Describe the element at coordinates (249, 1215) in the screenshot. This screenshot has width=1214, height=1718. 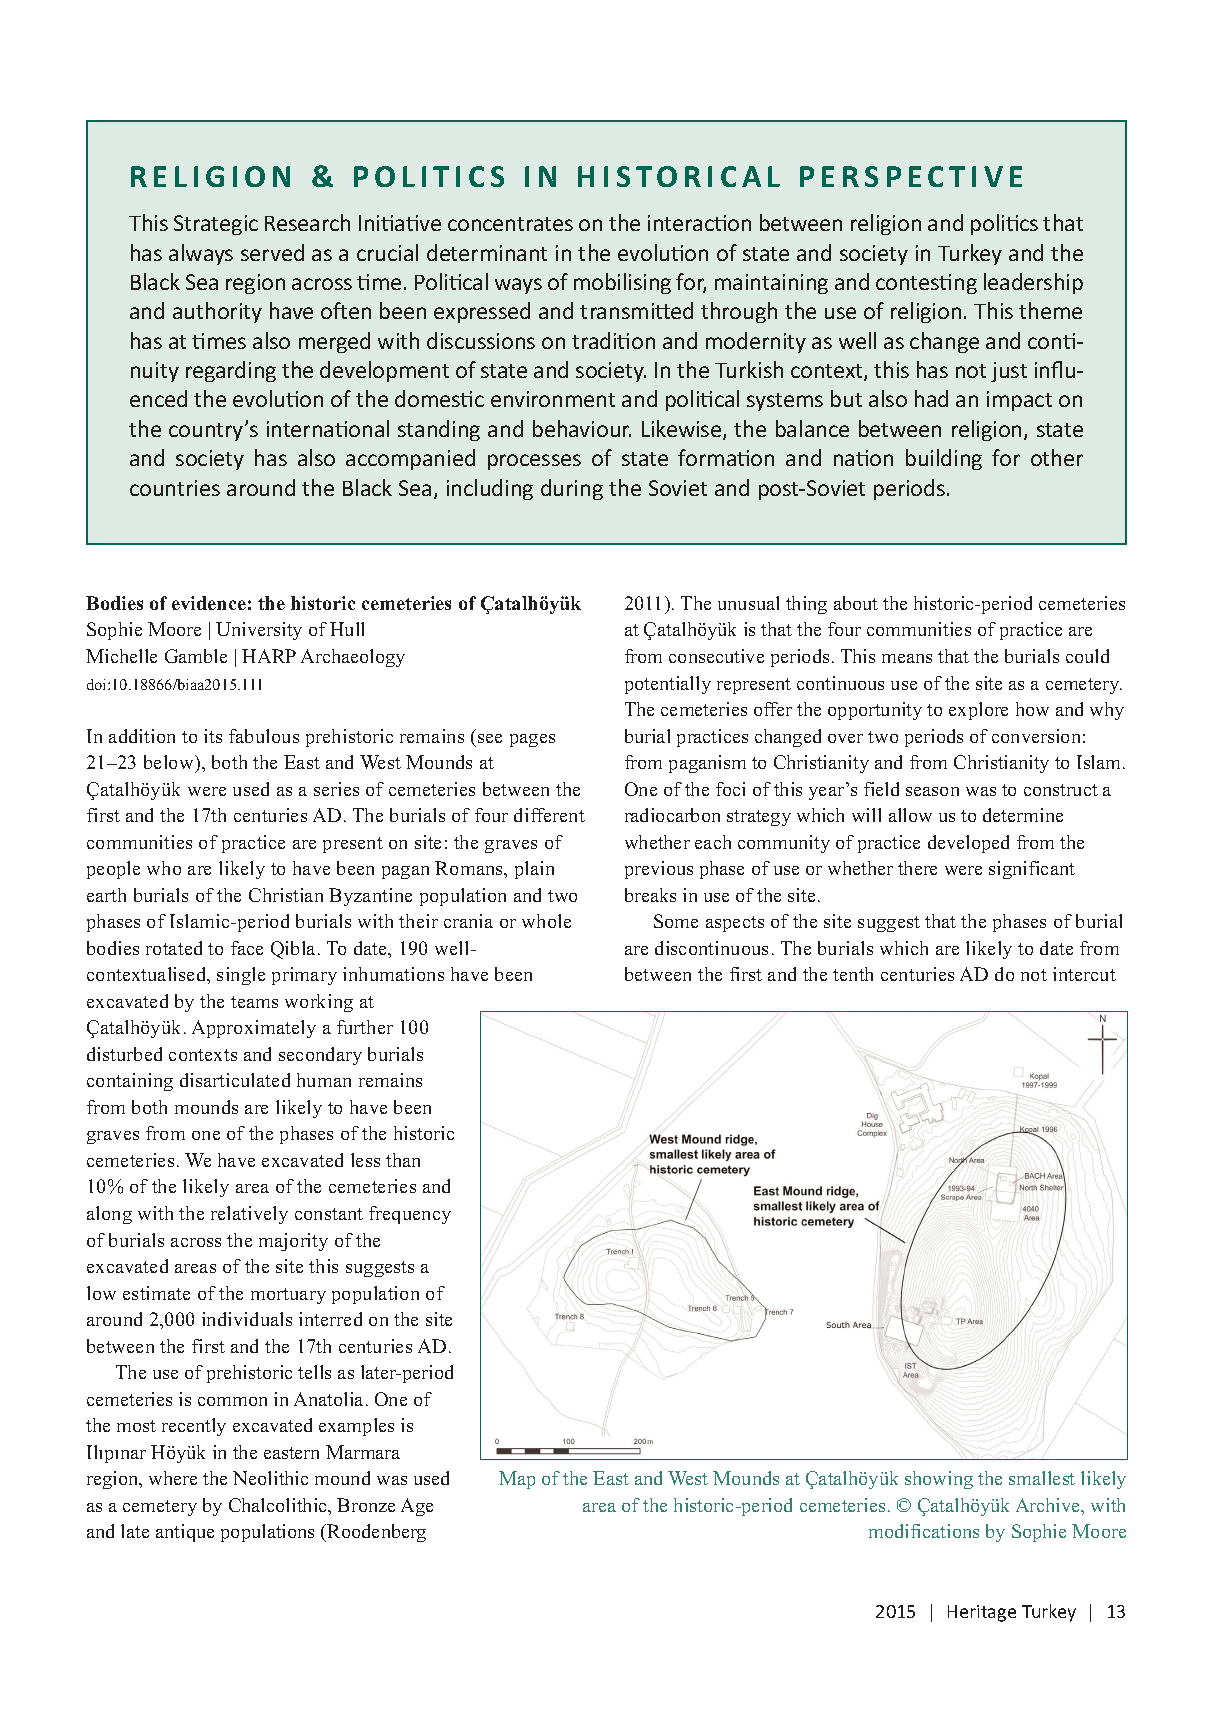
I see `relatively` at that location.
